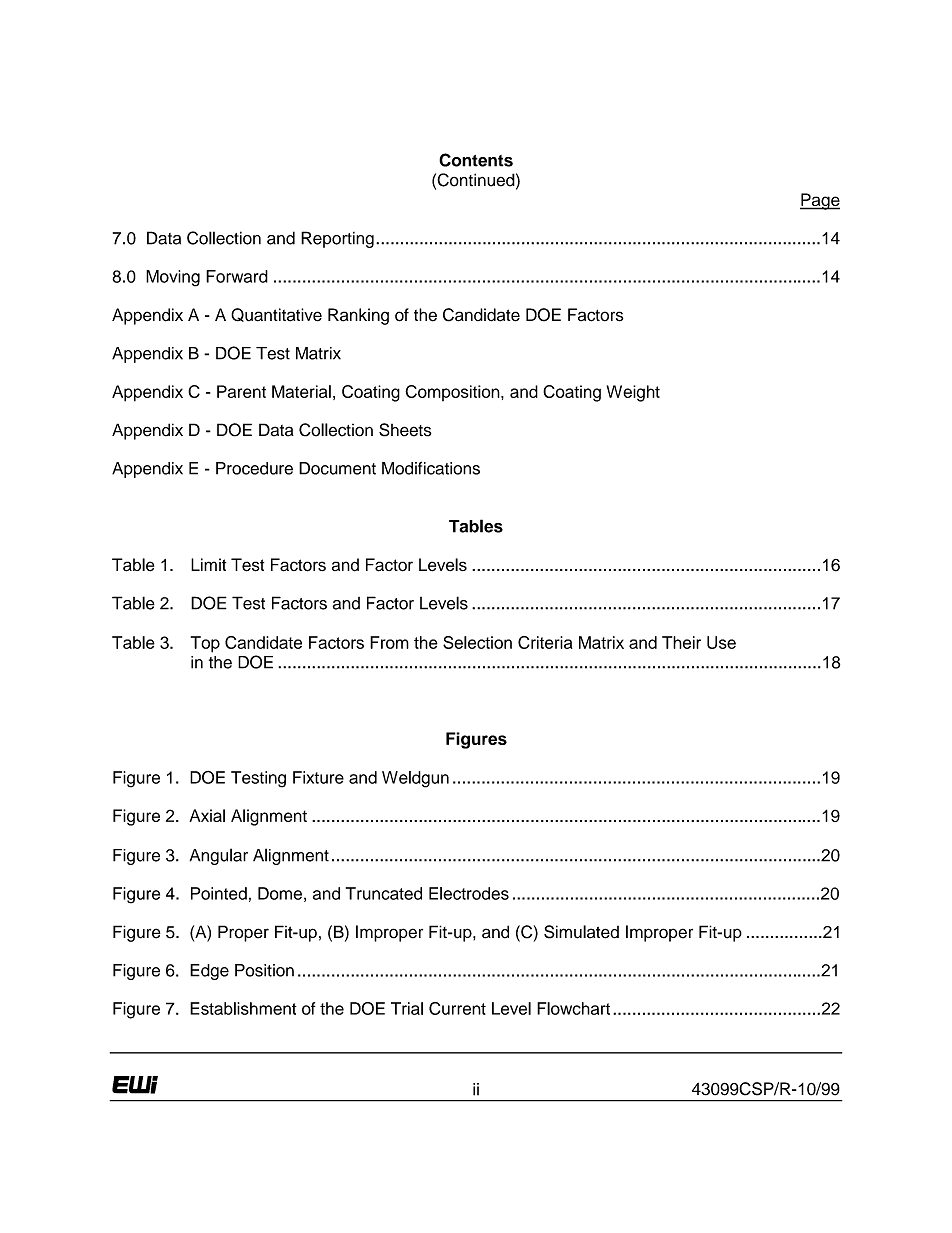 The width and height of the document is (952, 1233). I want to click on Establishment, so click(243, 1008).
